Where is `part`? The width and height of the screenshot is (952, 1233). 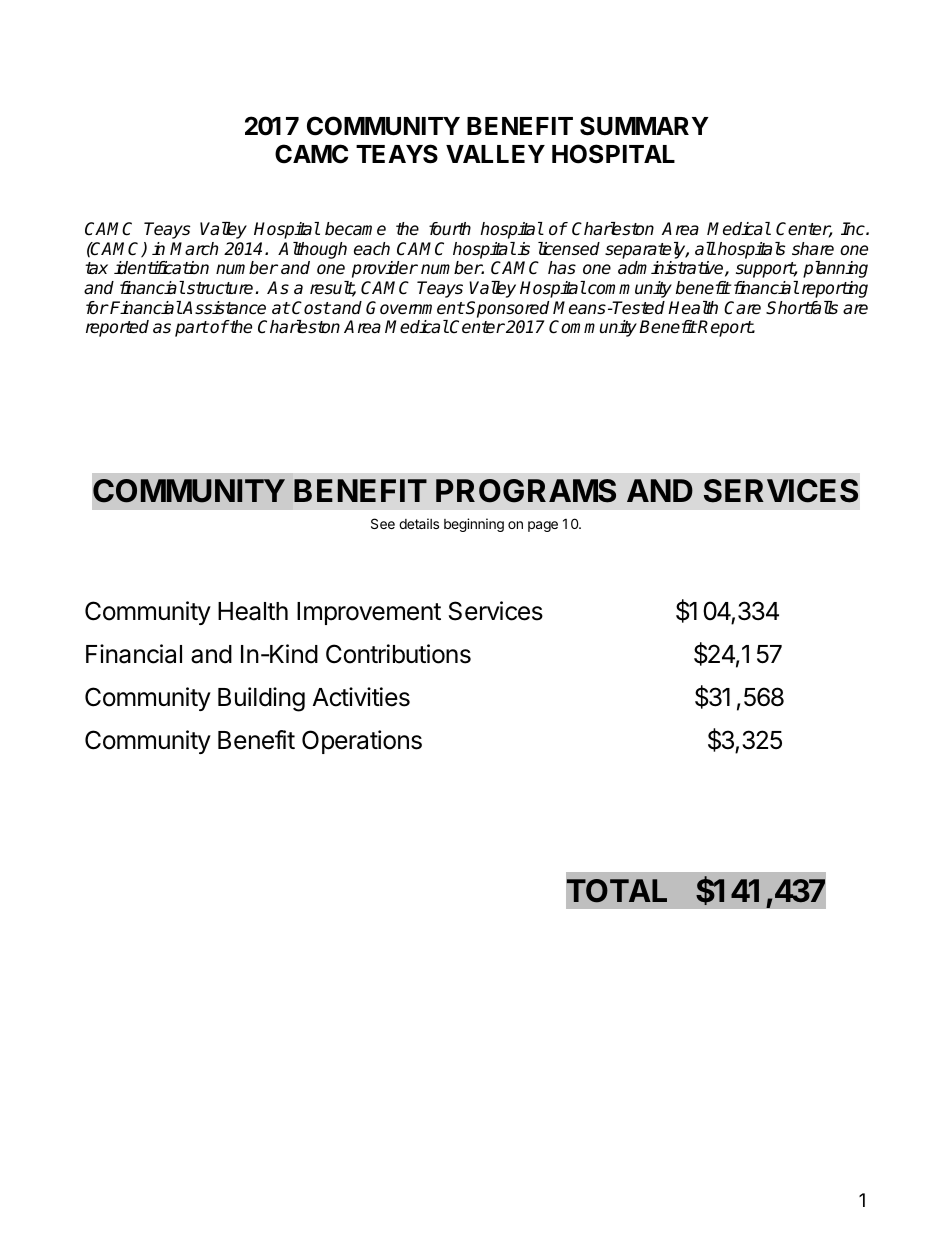
part is located at coordinates (192, 329).
